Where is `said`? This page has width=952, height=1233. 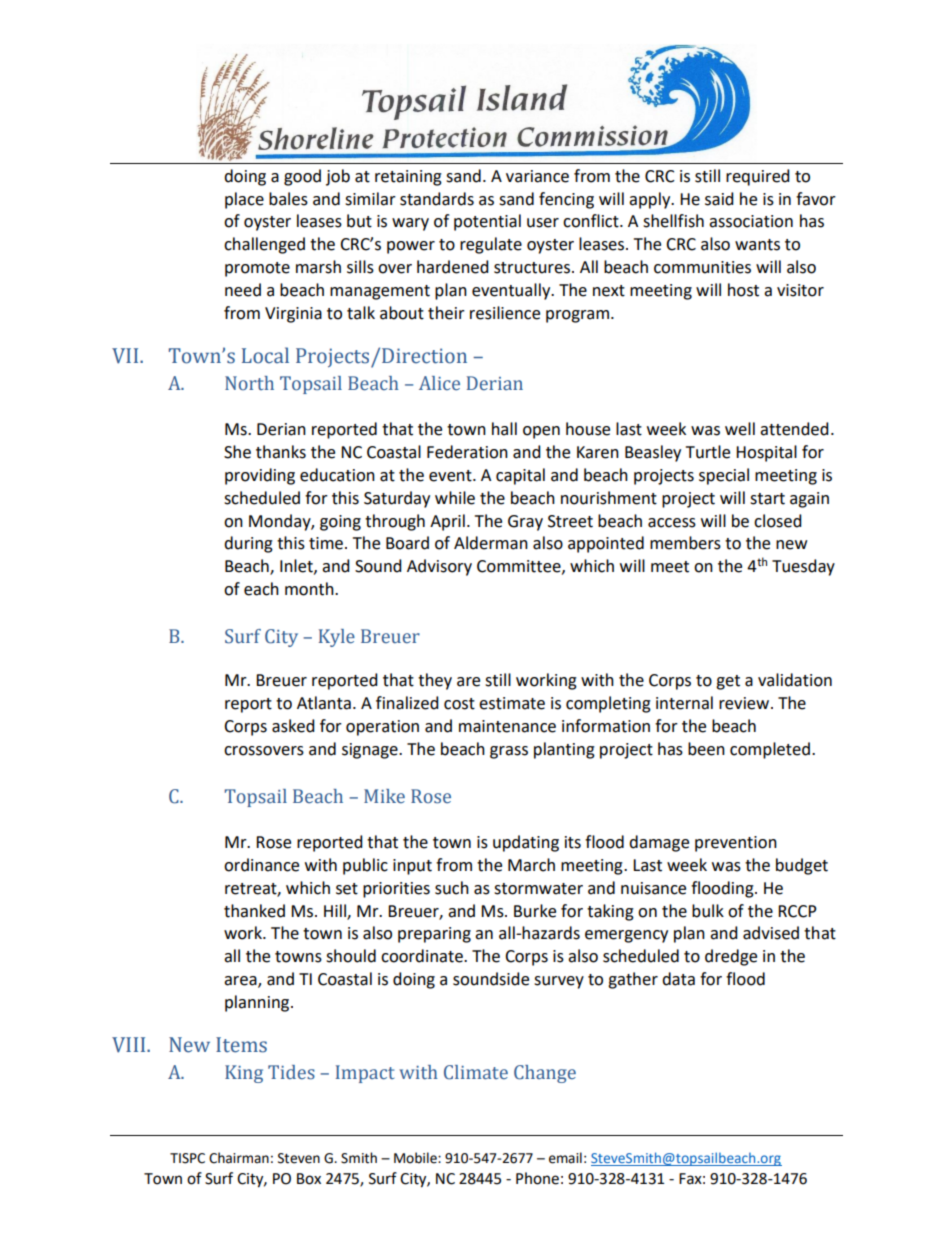 said is located at coordinates (719, 199).
